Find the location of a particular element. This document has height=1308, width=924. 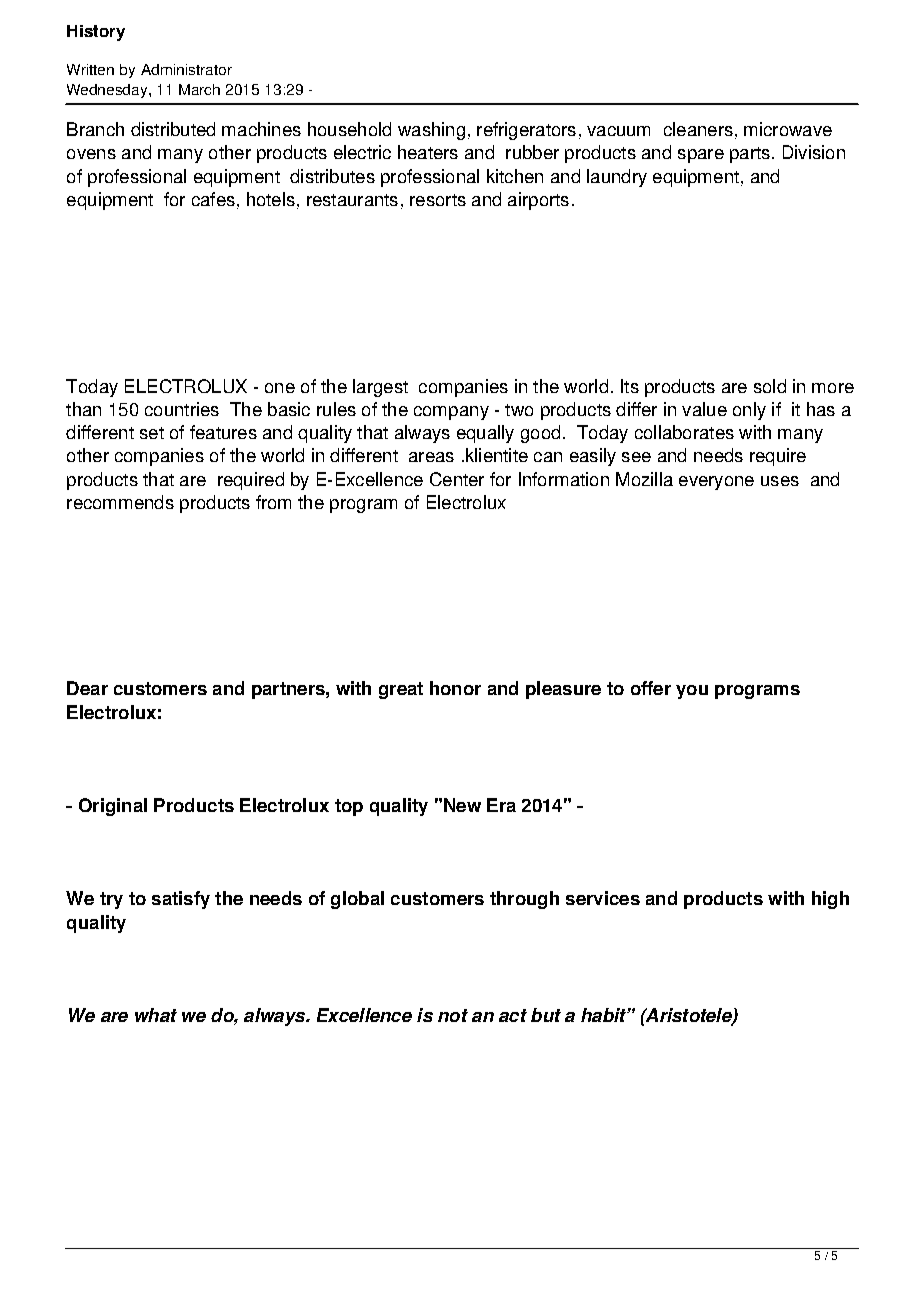

Administrator is located at coordinates (186, 69).
